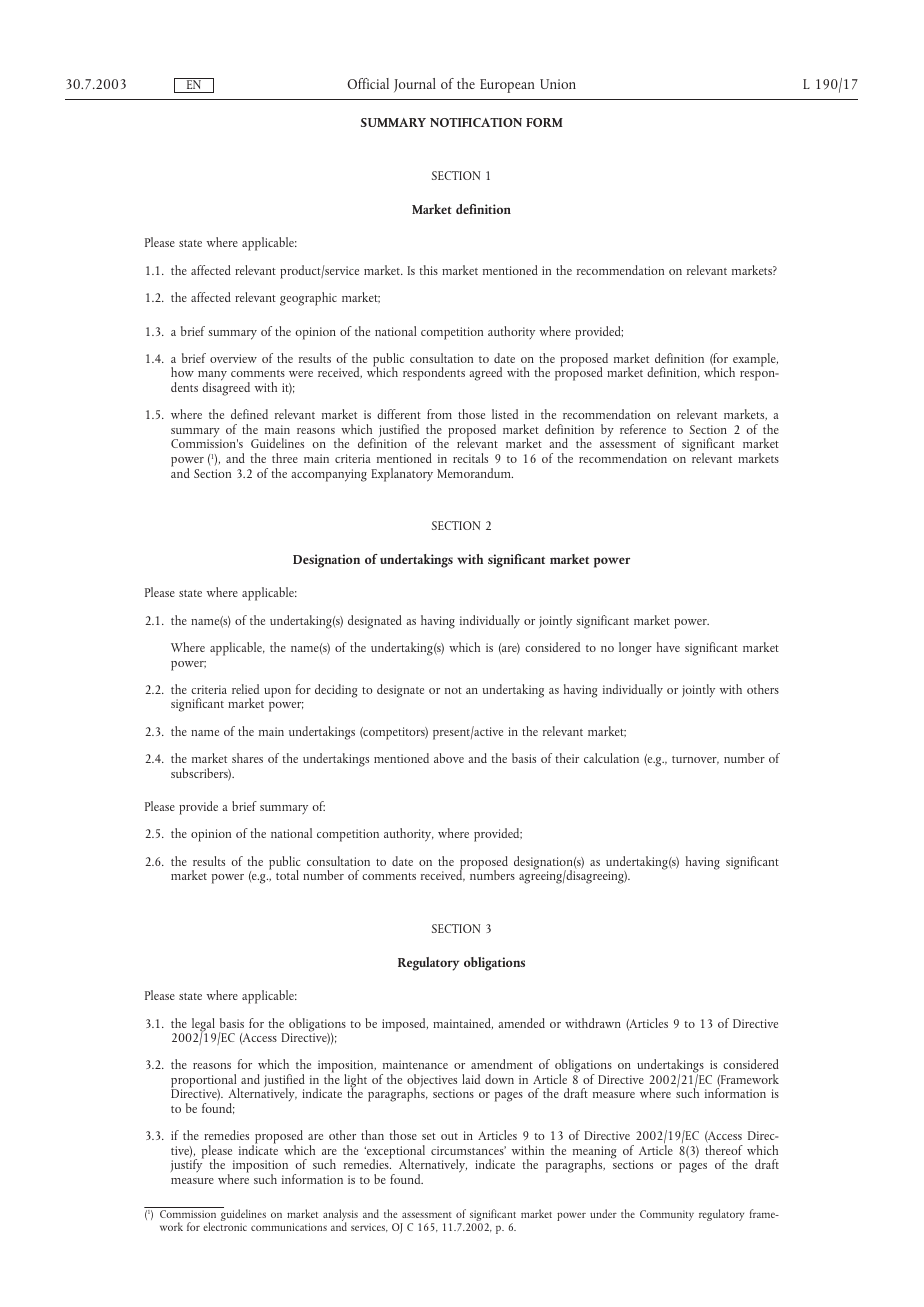  What do you see at coordinates (449, 758) in the screenshot?
I see `above` at bounding box center [449, 758].
